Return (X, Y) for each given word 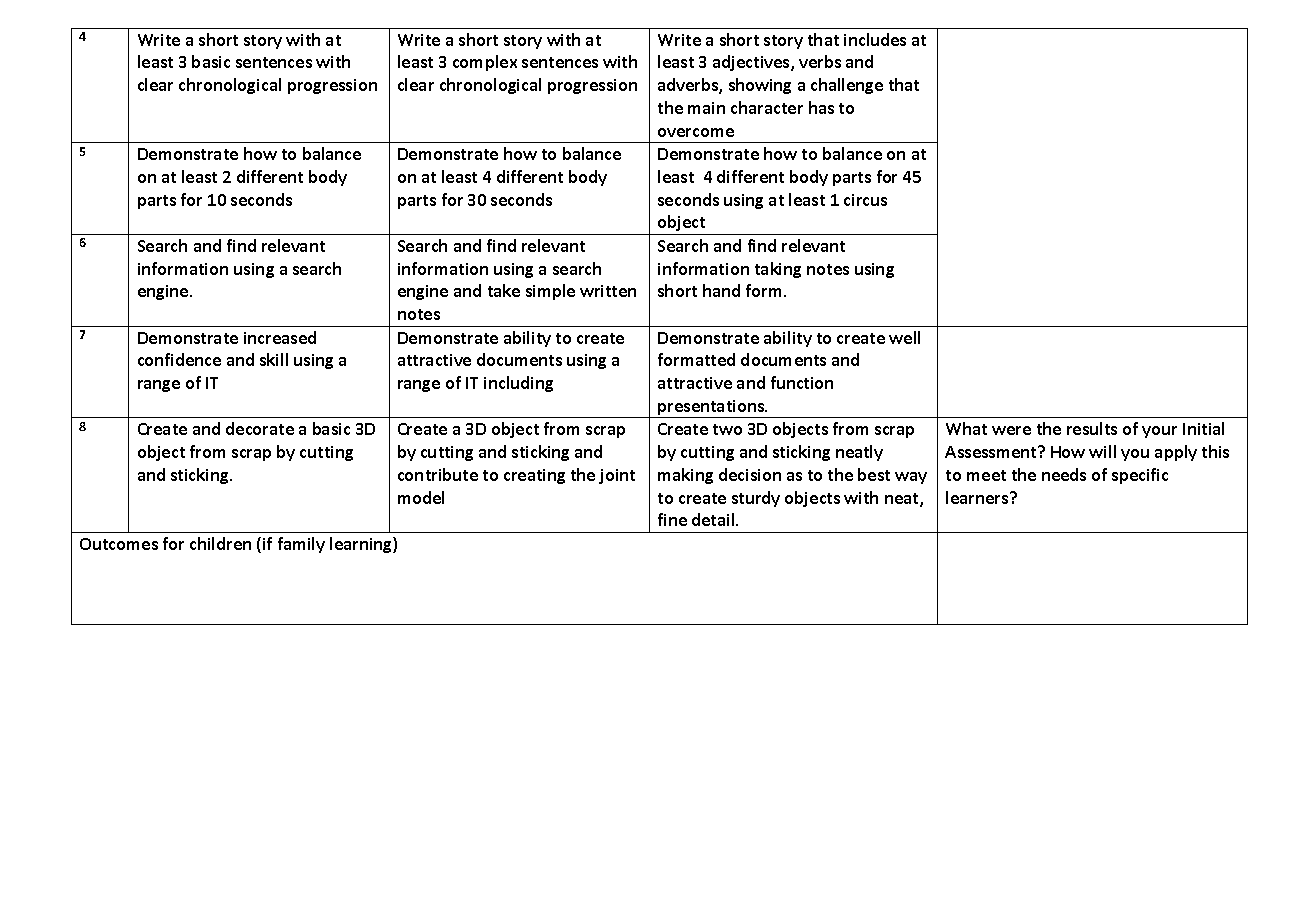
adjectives (752, 63)
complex (485, 63)
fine (672, 519)
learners (978, 497)
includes (875, 39)
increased (280, 337)
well (904, 337)
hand (721, 290)
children (220, 543)
